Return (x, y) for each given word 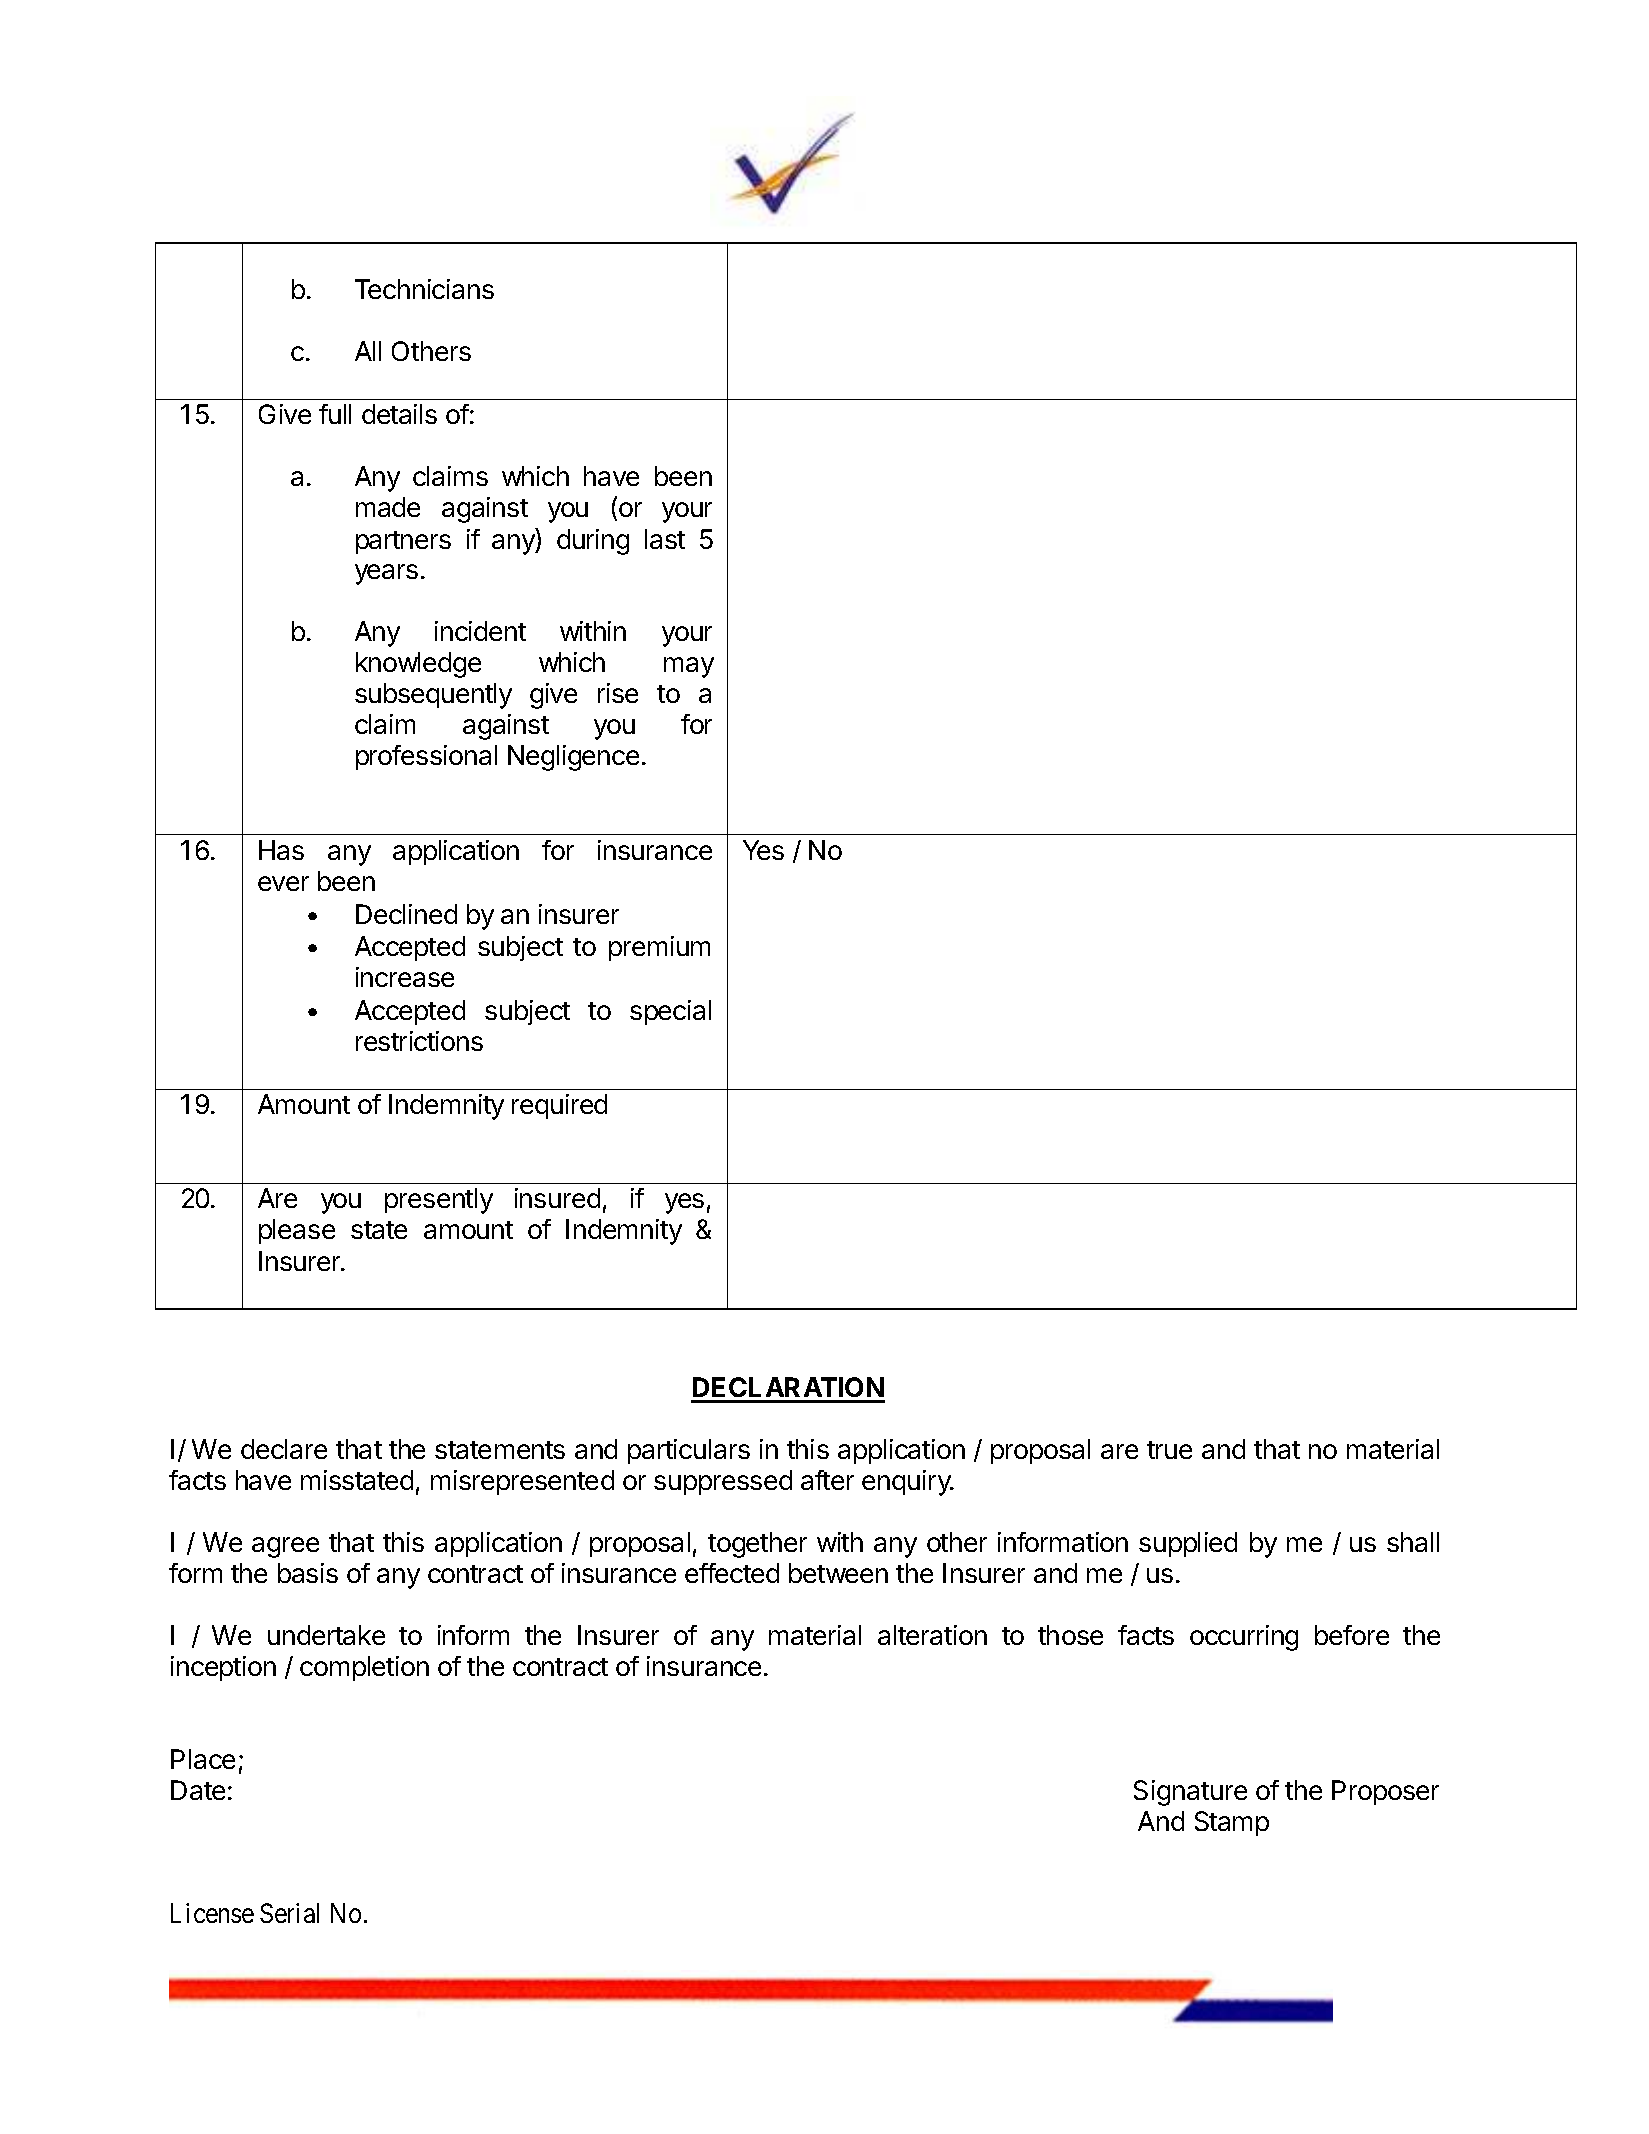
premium (659, 948)
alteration (932, 1635)
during (593, 542)
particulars (689, 1451)
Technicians (424, 289)
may (689, 667)
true (1169, 1450)
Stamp (1232, 1823)
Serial (289, 1913)
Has (281, 850)
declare (284, 1449)
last (665, 539)
